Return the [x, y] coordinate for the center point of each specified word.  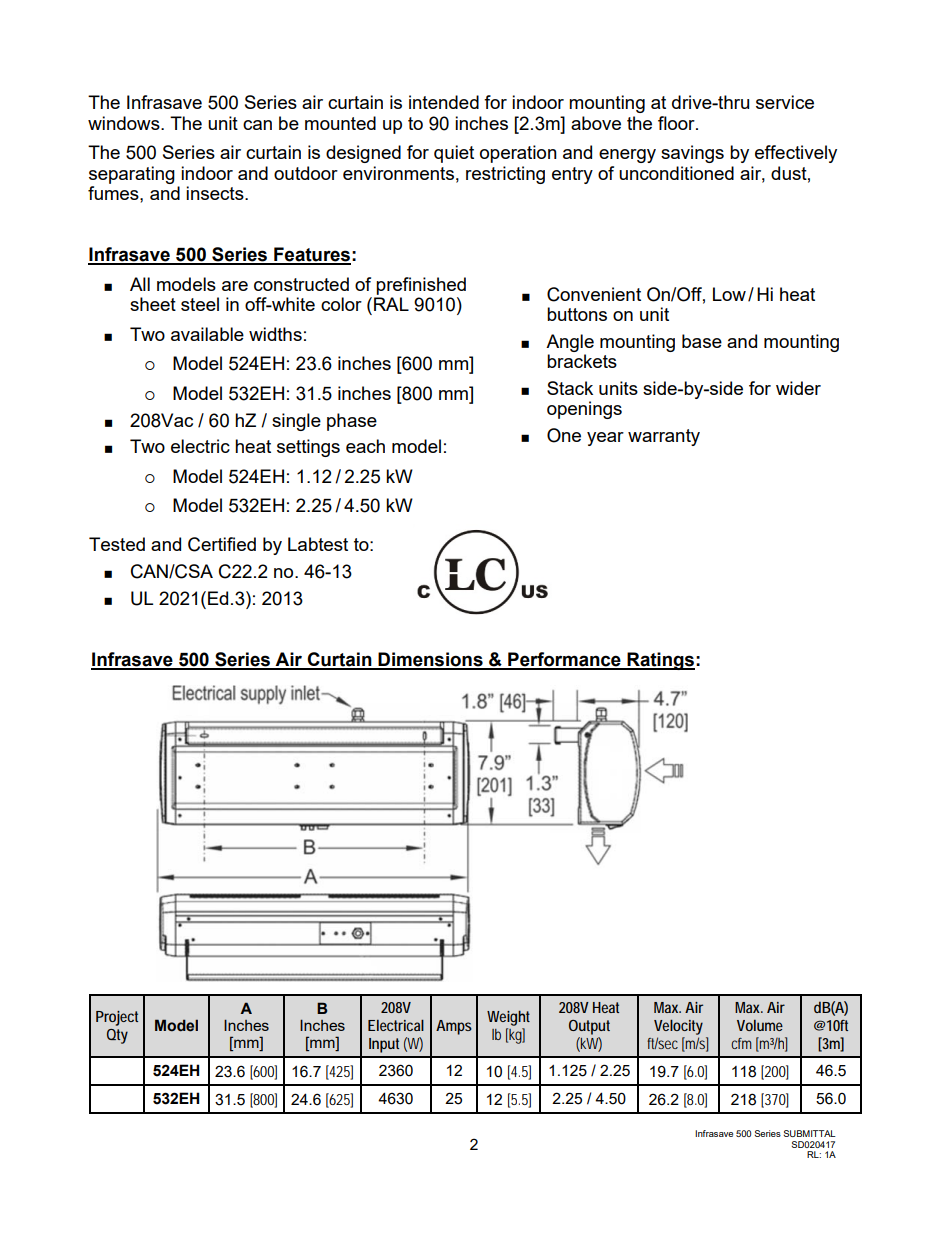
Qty [117, 1036]
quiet [454, 154]
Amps [454, 1027]
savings [692, 154]
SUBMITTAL [809, 1133]
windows [125, 123]
